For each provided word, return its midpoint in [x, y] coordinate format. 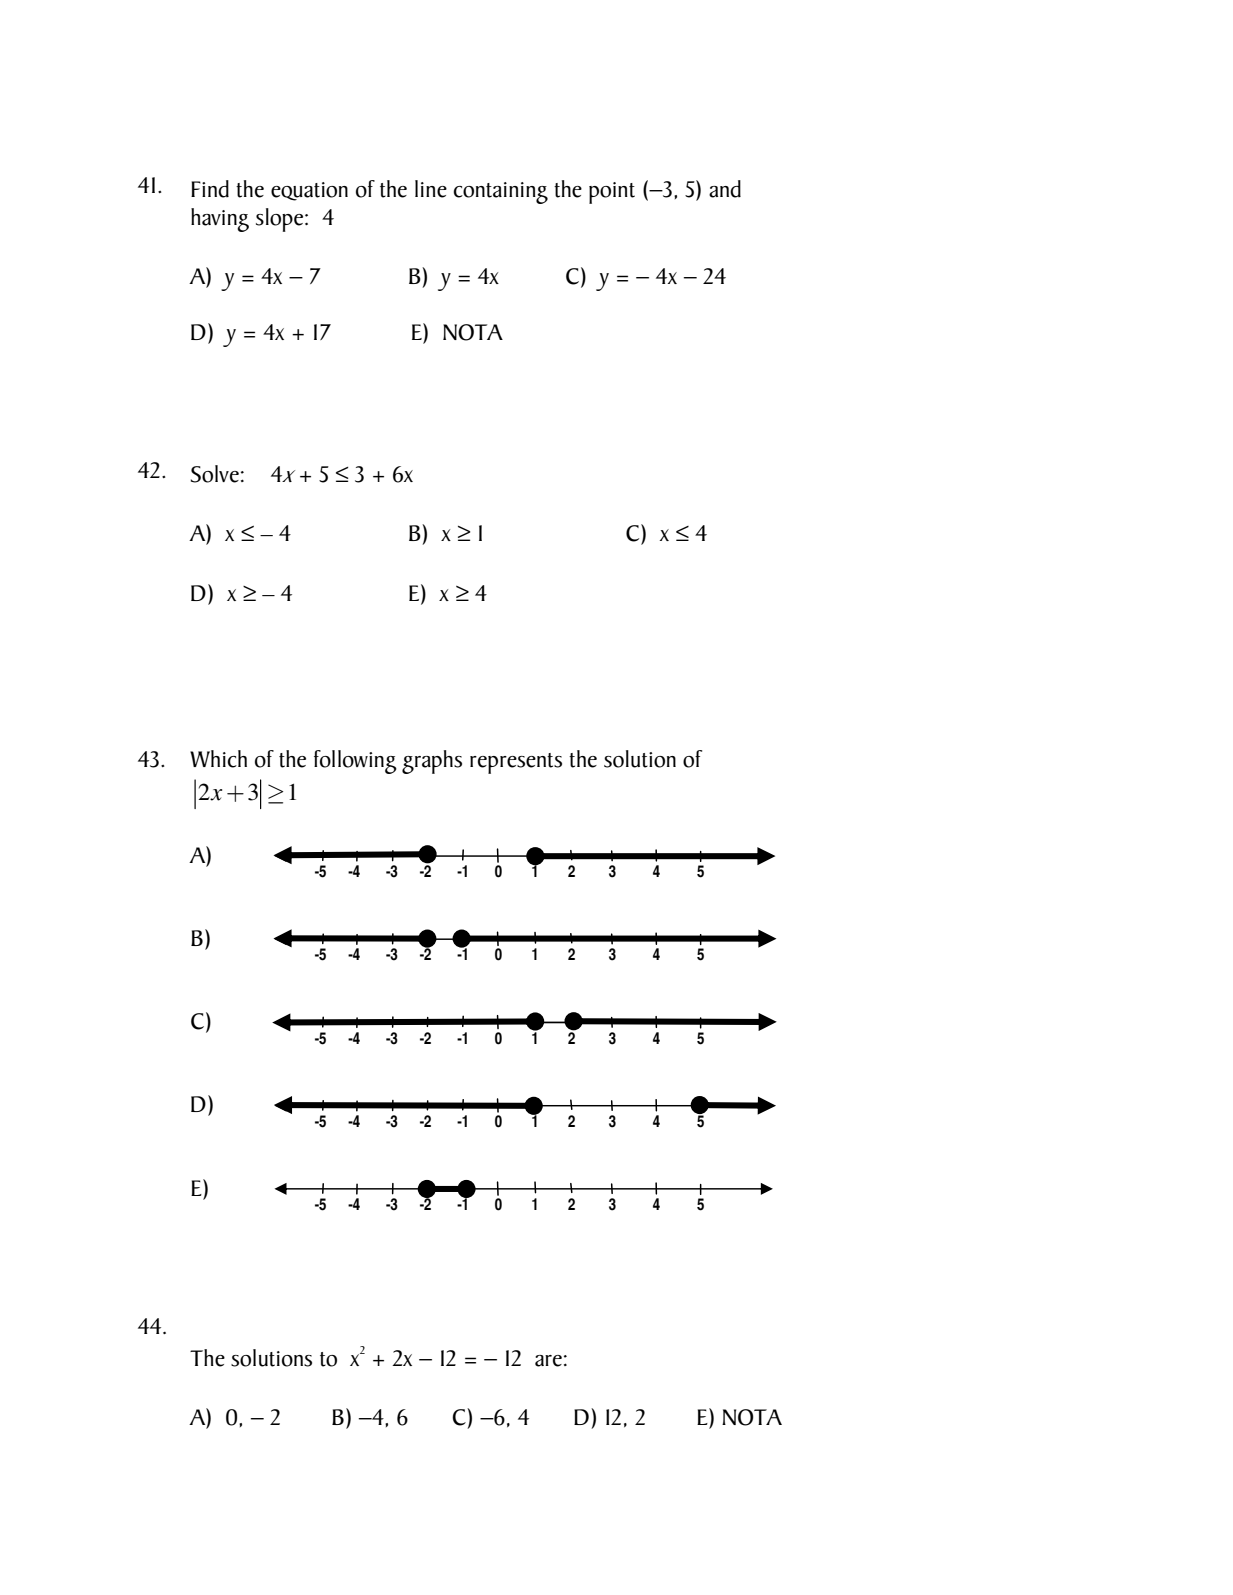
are [548, 1361]
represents [516, 763]
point [612, 193]
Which [218, 759]
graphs [432, 762]
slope [281, 220]
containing [500, 193]
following [355, 762]
